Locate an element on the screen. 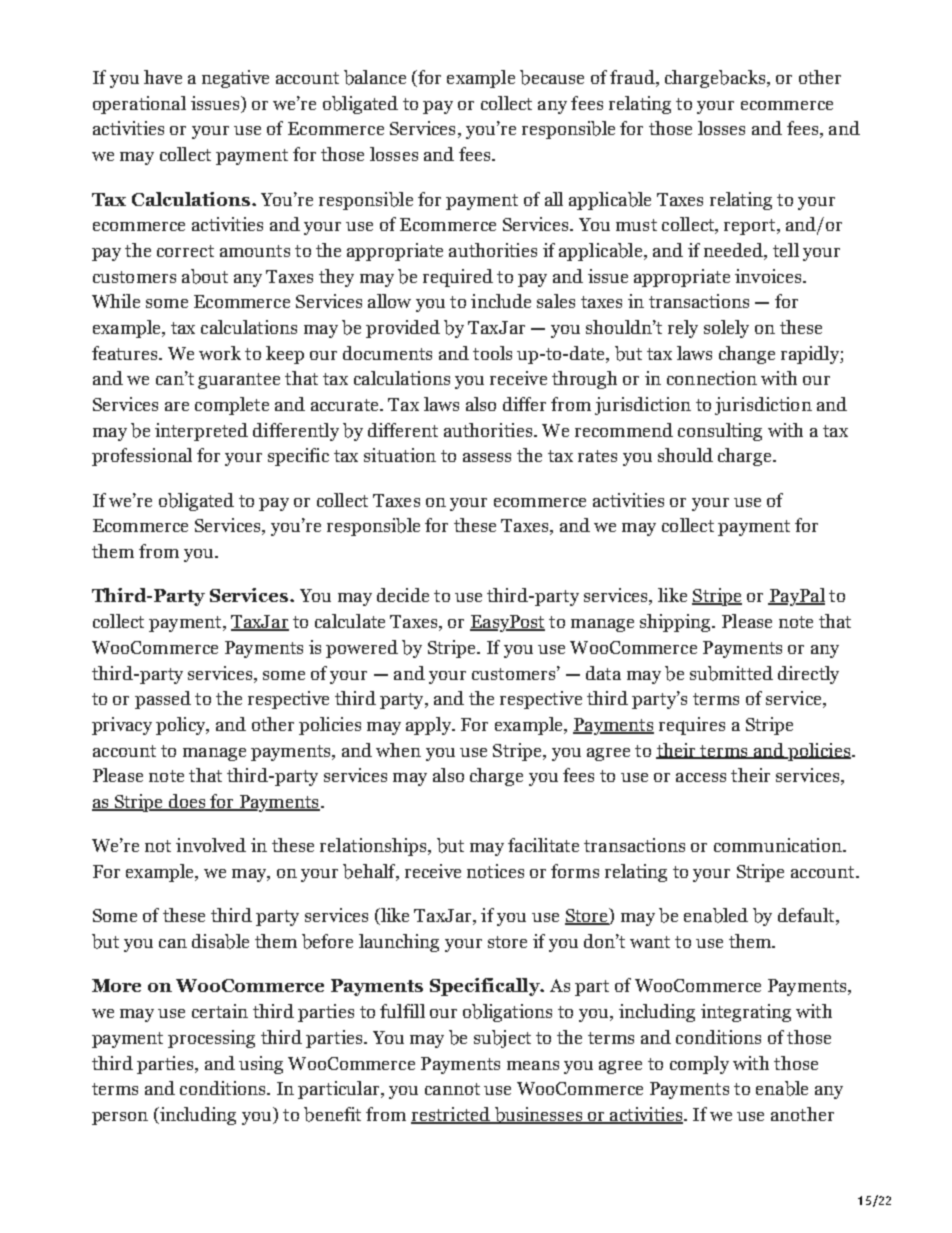  comply is located at coordinates (699, 1065).
